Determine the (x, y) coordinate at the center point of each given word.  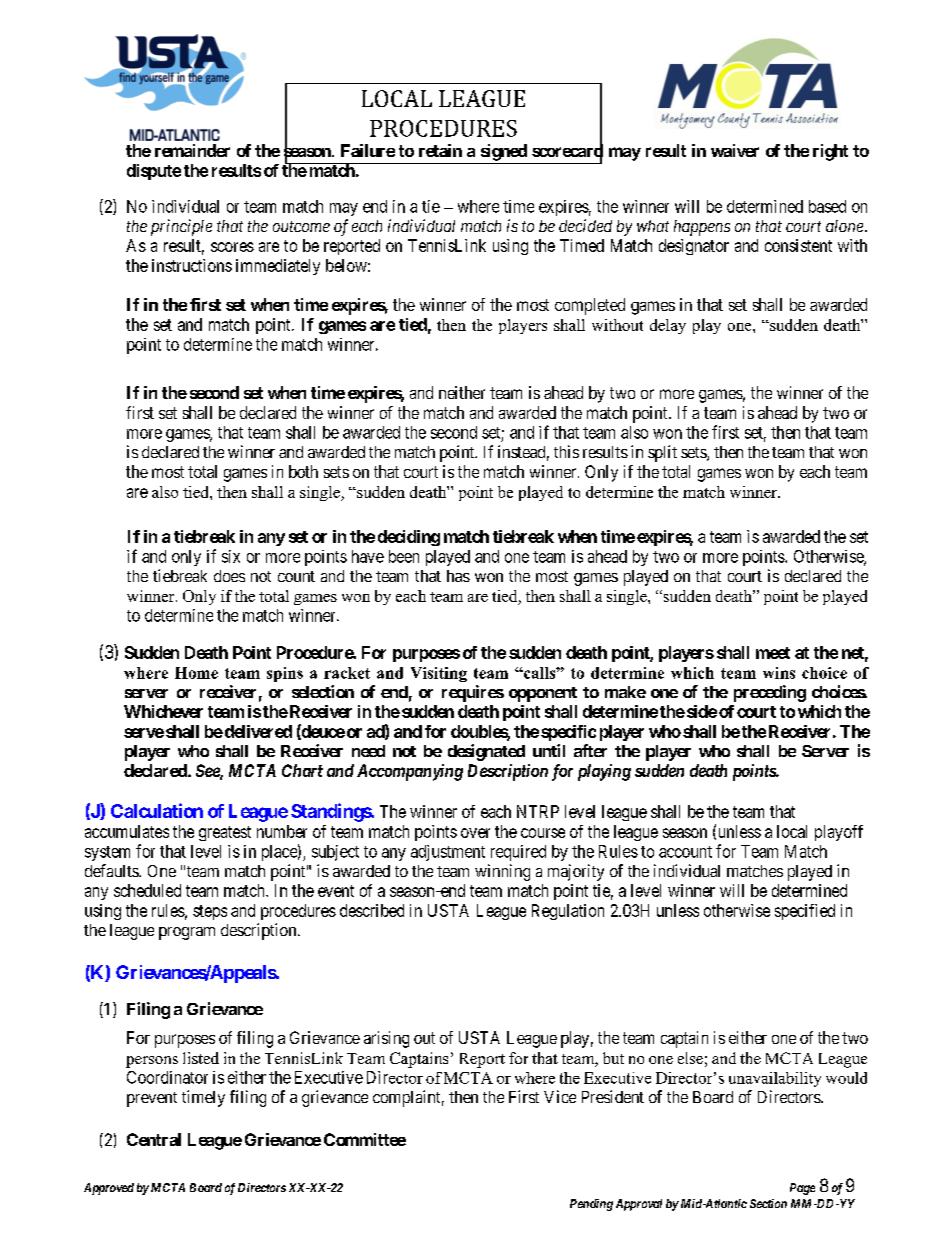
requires (473, 693)
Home (196, 673)
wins (779, 673)
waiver (735, 150)
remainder (192, 150)
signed (504, 152)
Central (154, 1139)
